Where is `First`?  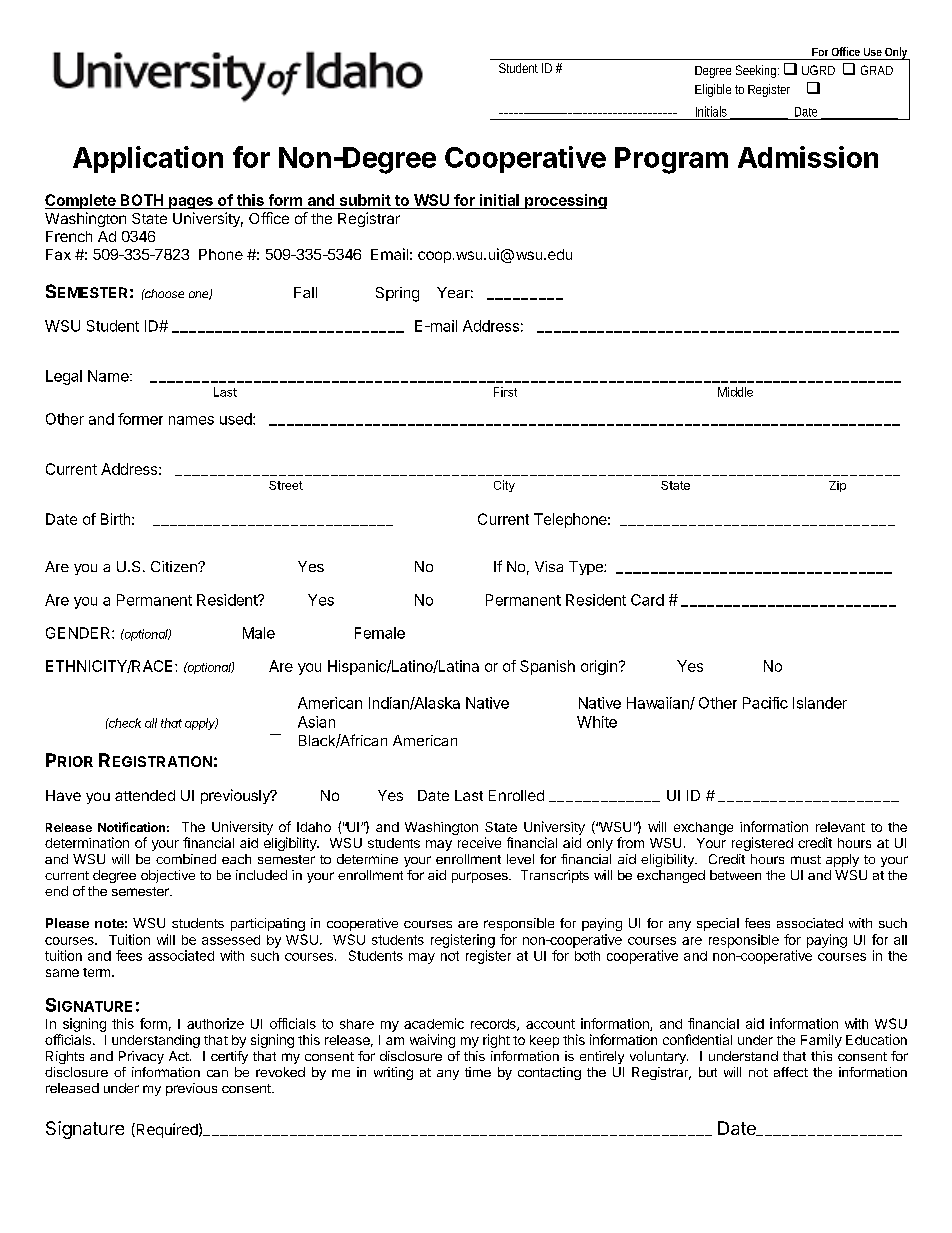
First is located at coordinates (505, 392).
